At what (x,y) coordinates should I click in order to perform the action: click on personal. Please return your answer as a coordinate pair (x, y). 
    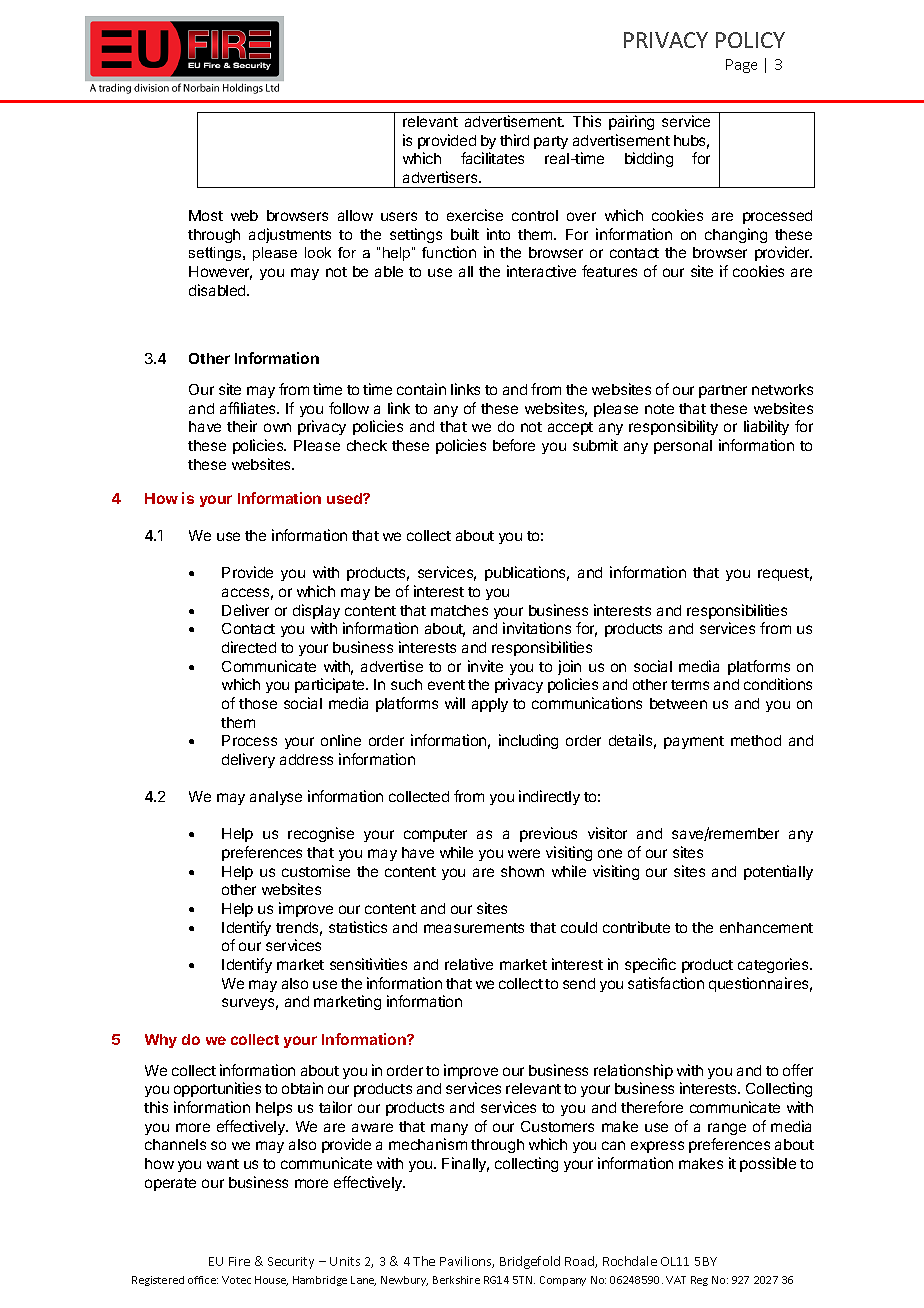
    Looking at the image, I should click on (683, 447).
